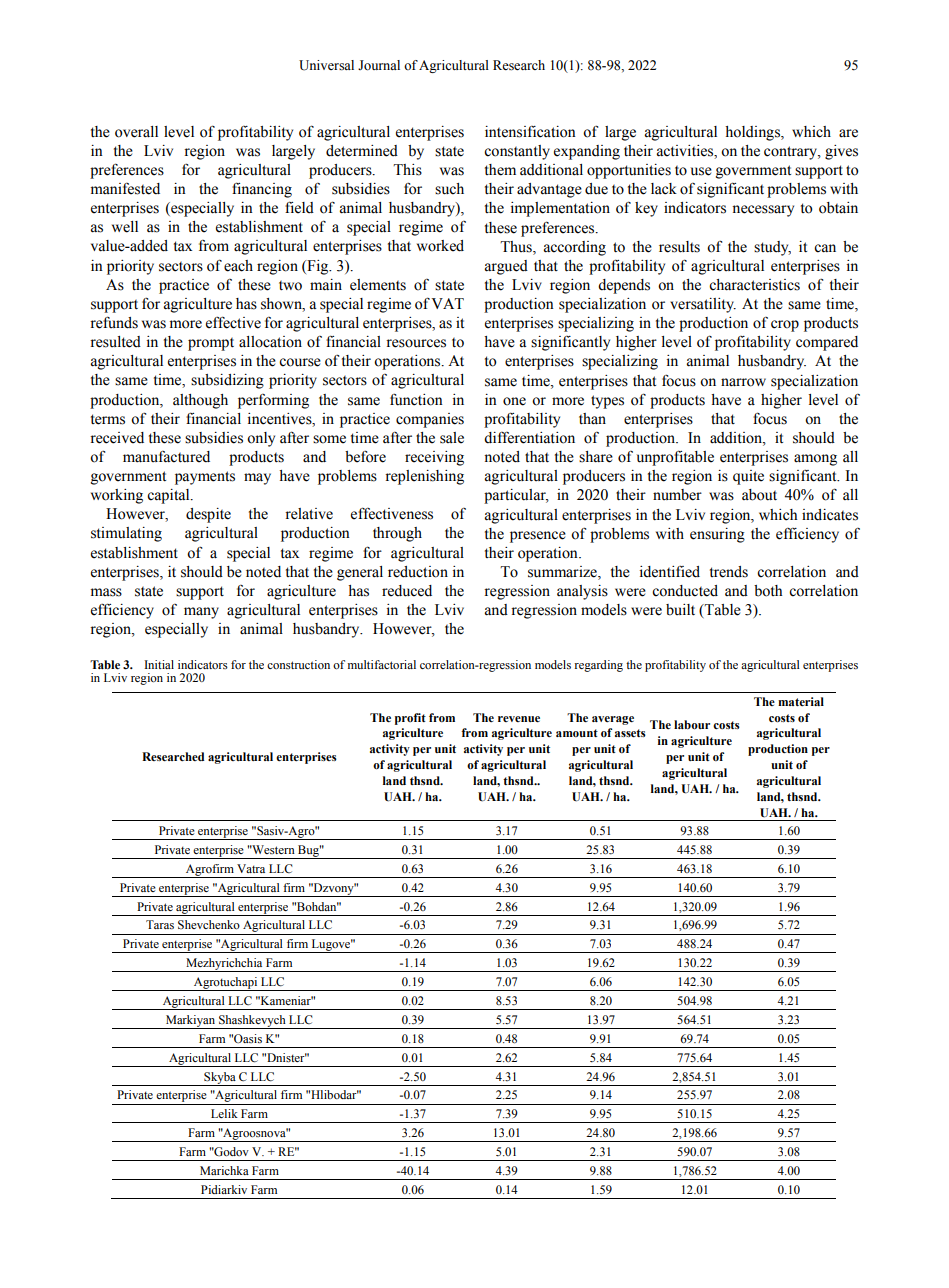 The width and height of the screenshot is (949, 1288). What do you see at coordinates (430, 420) in the screenshot?
I see `companies` at bounding box center [430, 420].
